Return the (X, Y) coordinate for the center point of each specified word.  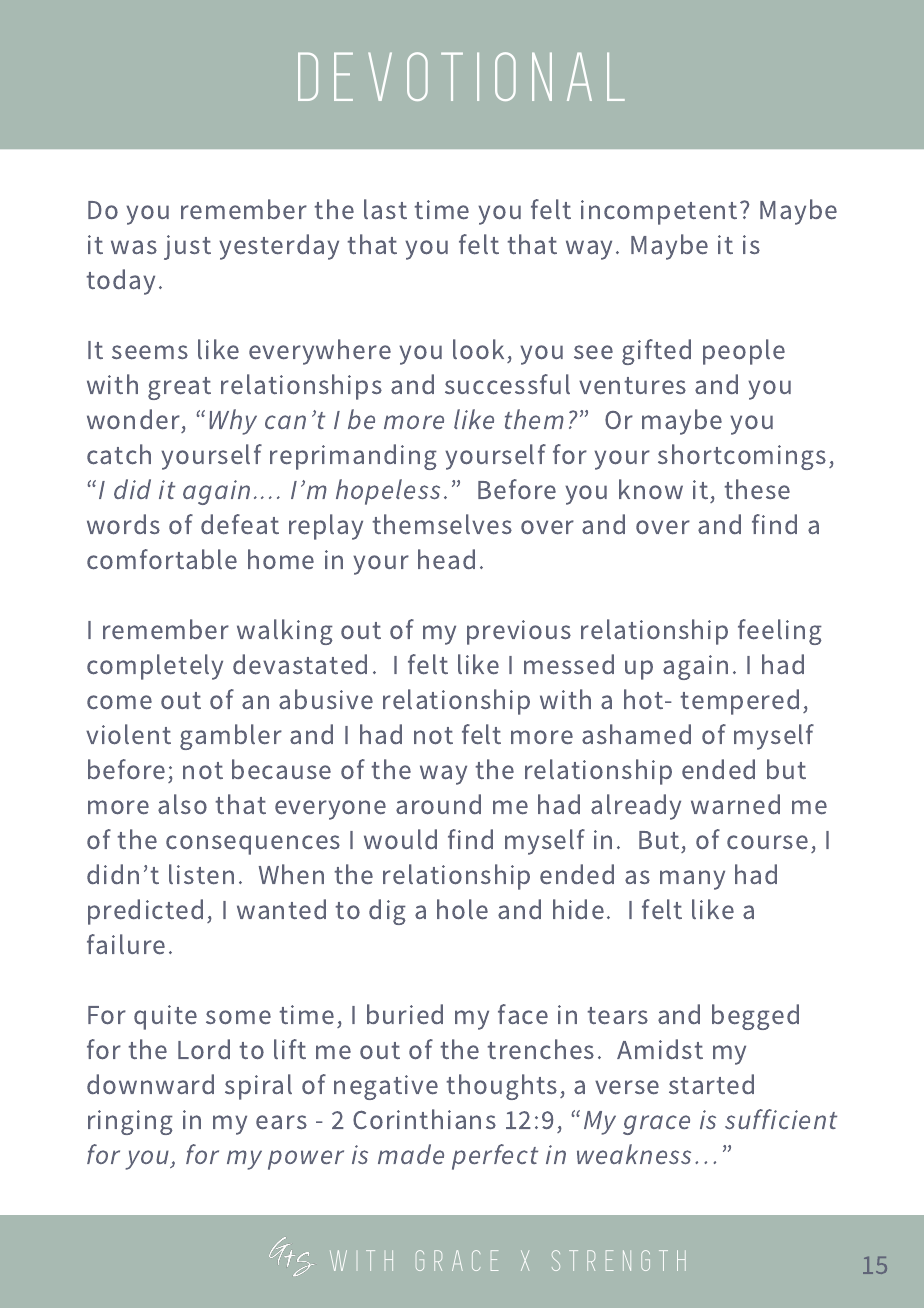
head (446, 559)
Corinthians (424, 1119)
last (385, 209)
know (651, 489)
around (438, 804)
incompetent (659, 212)
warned (735, 804)
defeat (240, 524)
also (182, 804)
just (187, 247)
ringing (130, 1122)
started (711, 1084)
